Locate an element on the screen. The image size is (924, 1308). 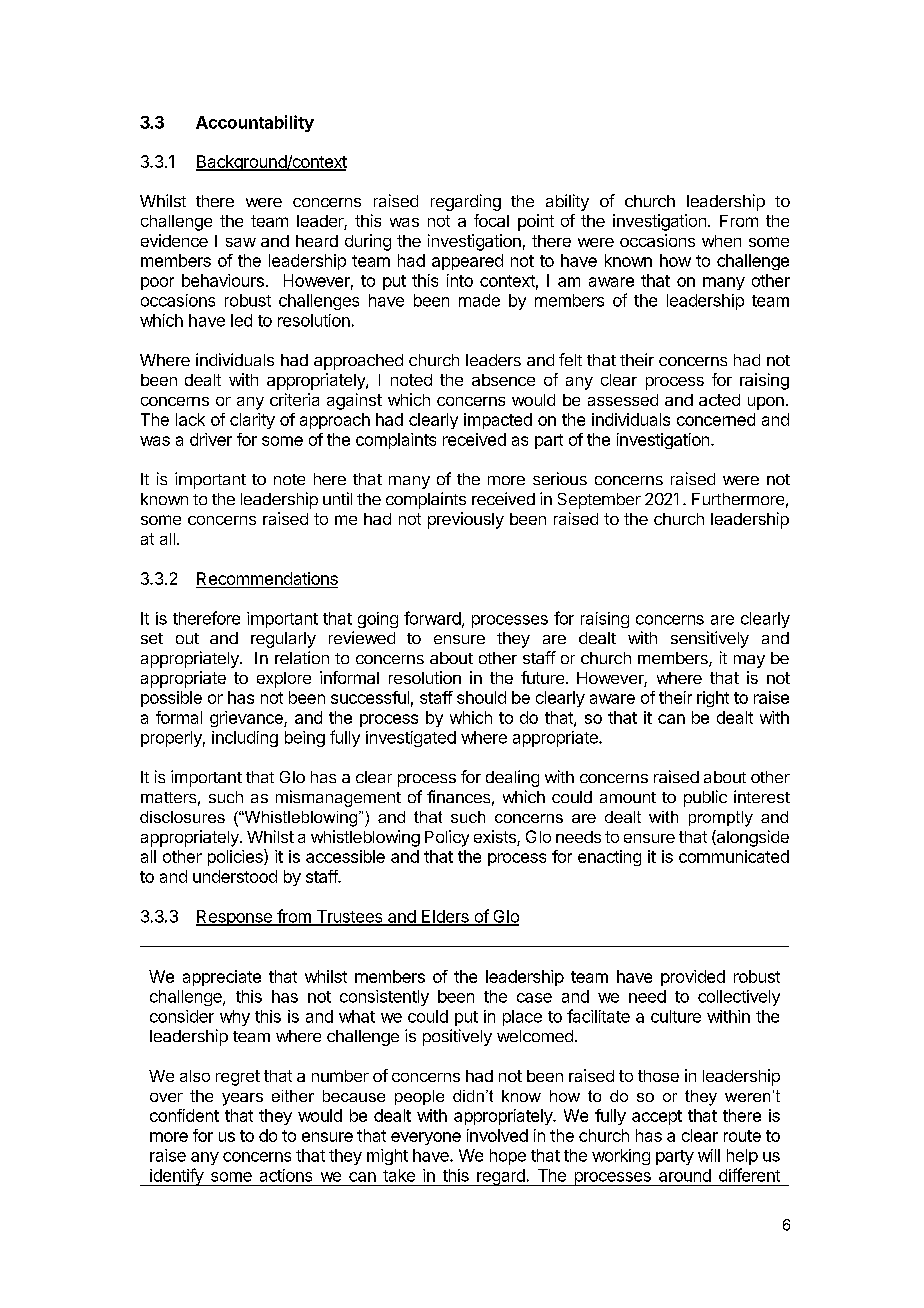
September is located at coordinates (599, 501).
